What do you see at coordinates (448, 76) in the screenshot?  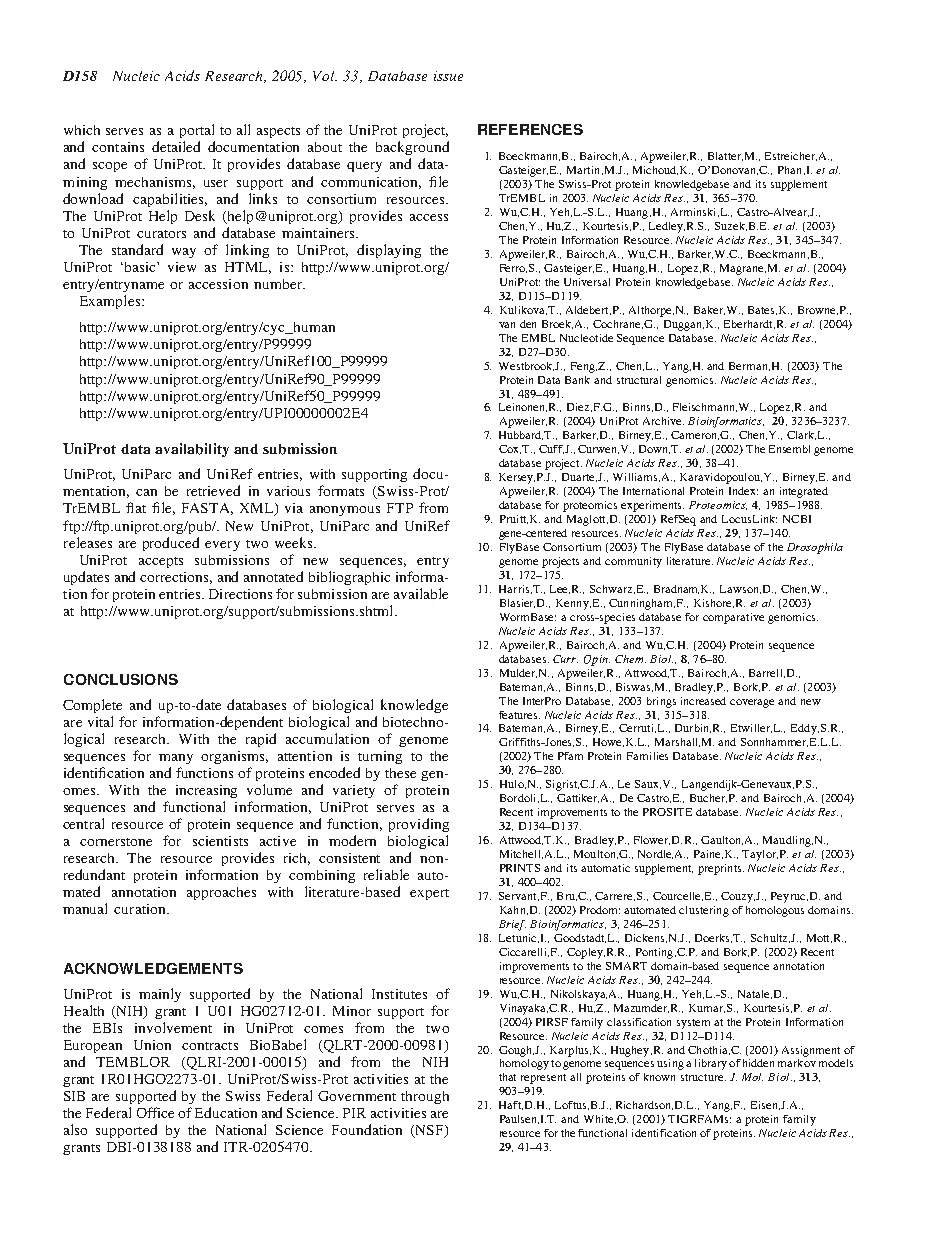 I see `issue` at bounding box center [448, 76].
